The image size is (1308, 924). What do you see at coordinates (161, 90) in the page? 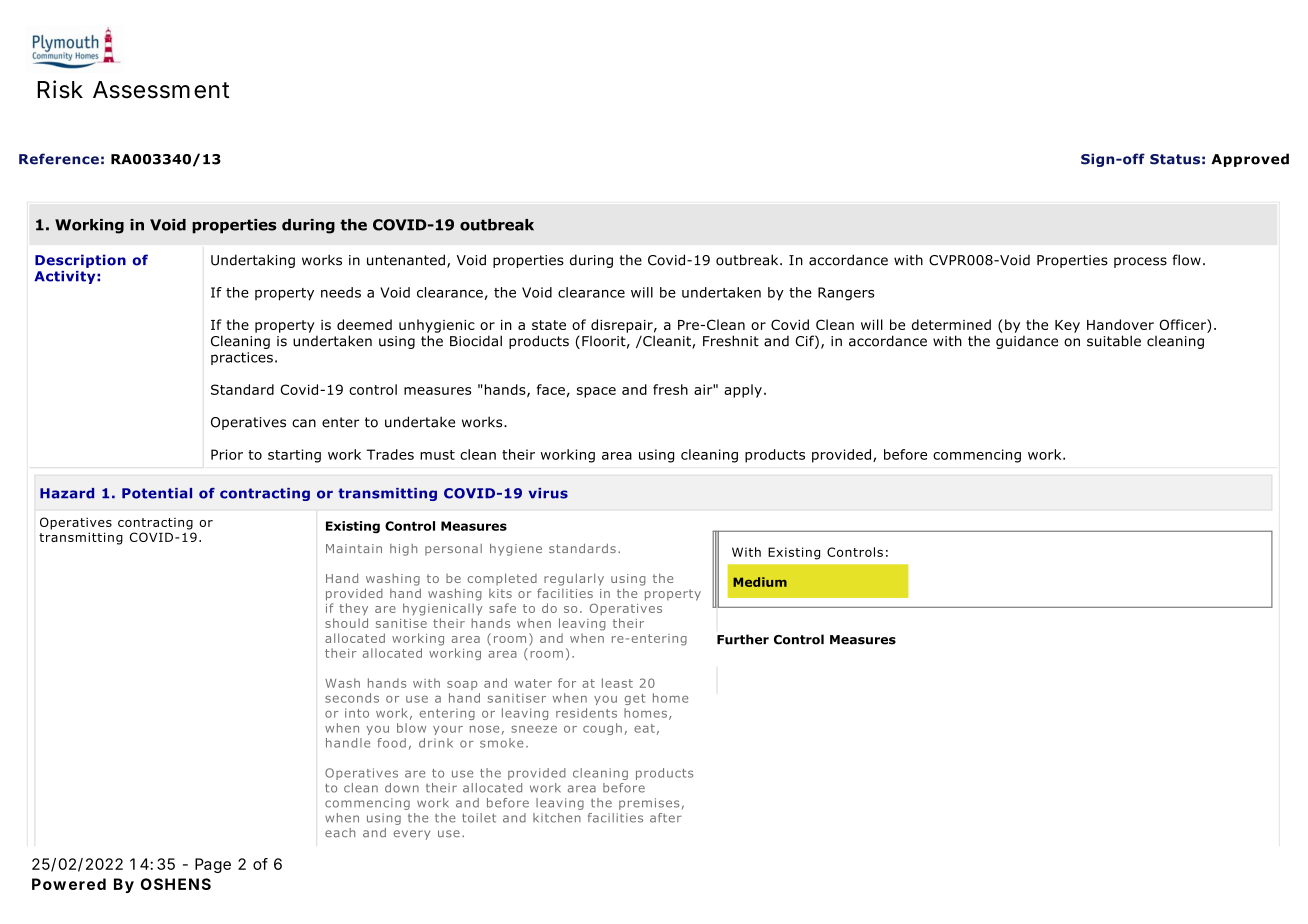
I see `Assessment` at bounding box center [161, 90].
